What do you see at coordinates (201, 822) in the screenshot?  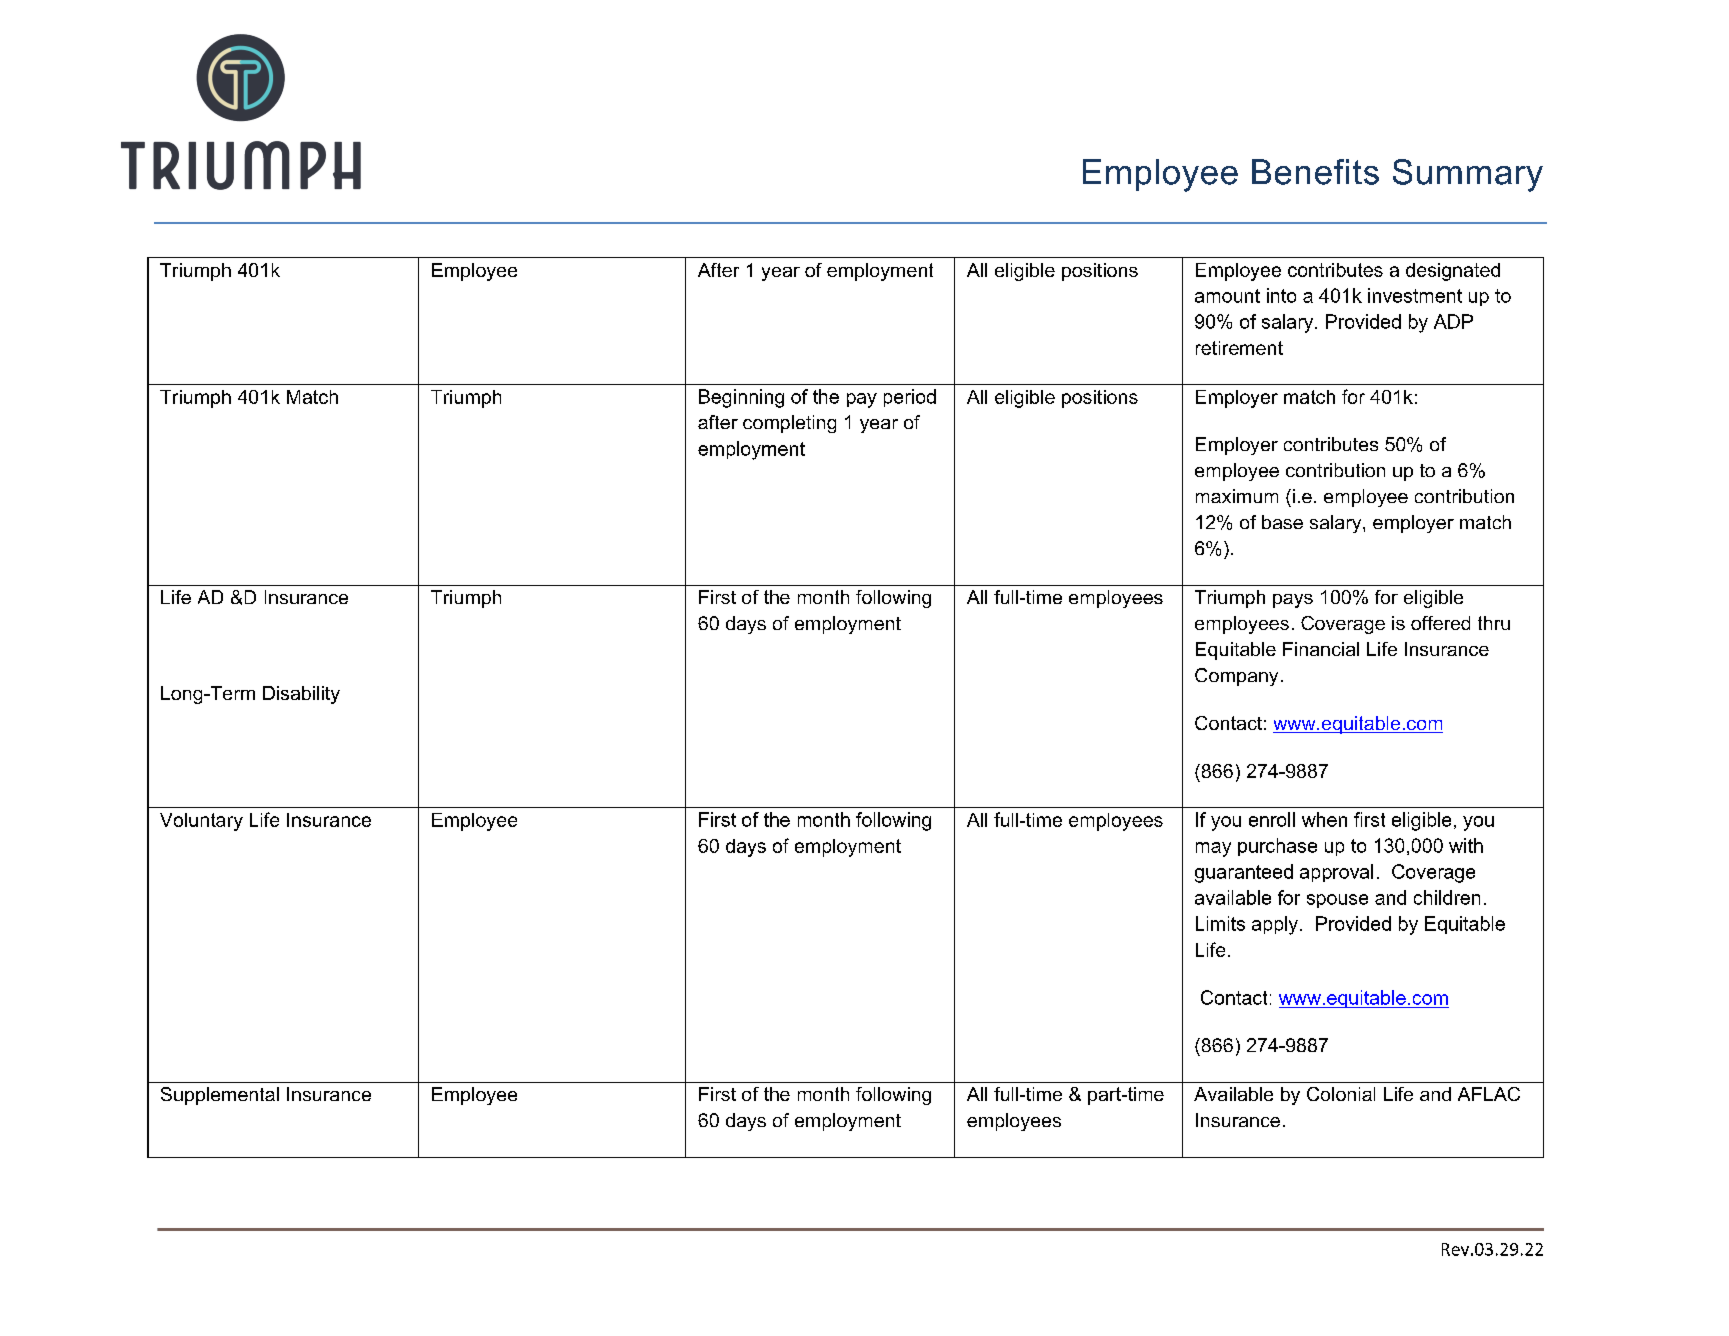 I see `Voluntary` at bounding box center [201, 822].
